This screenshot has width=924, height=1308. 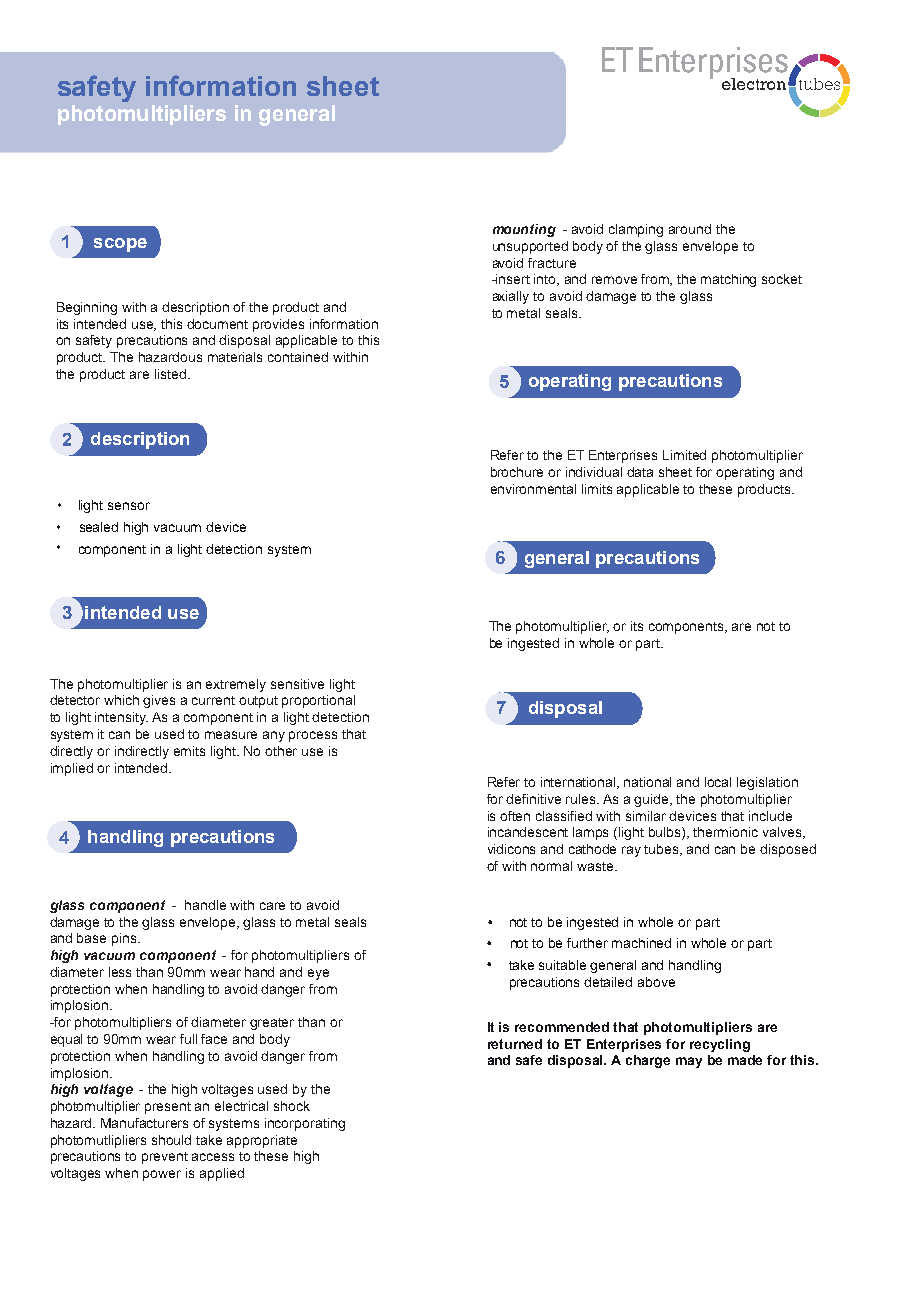 What do you see at coordinates (318, 974) in the screenshot?
I see `eye` at bounding box center [318, 974].
